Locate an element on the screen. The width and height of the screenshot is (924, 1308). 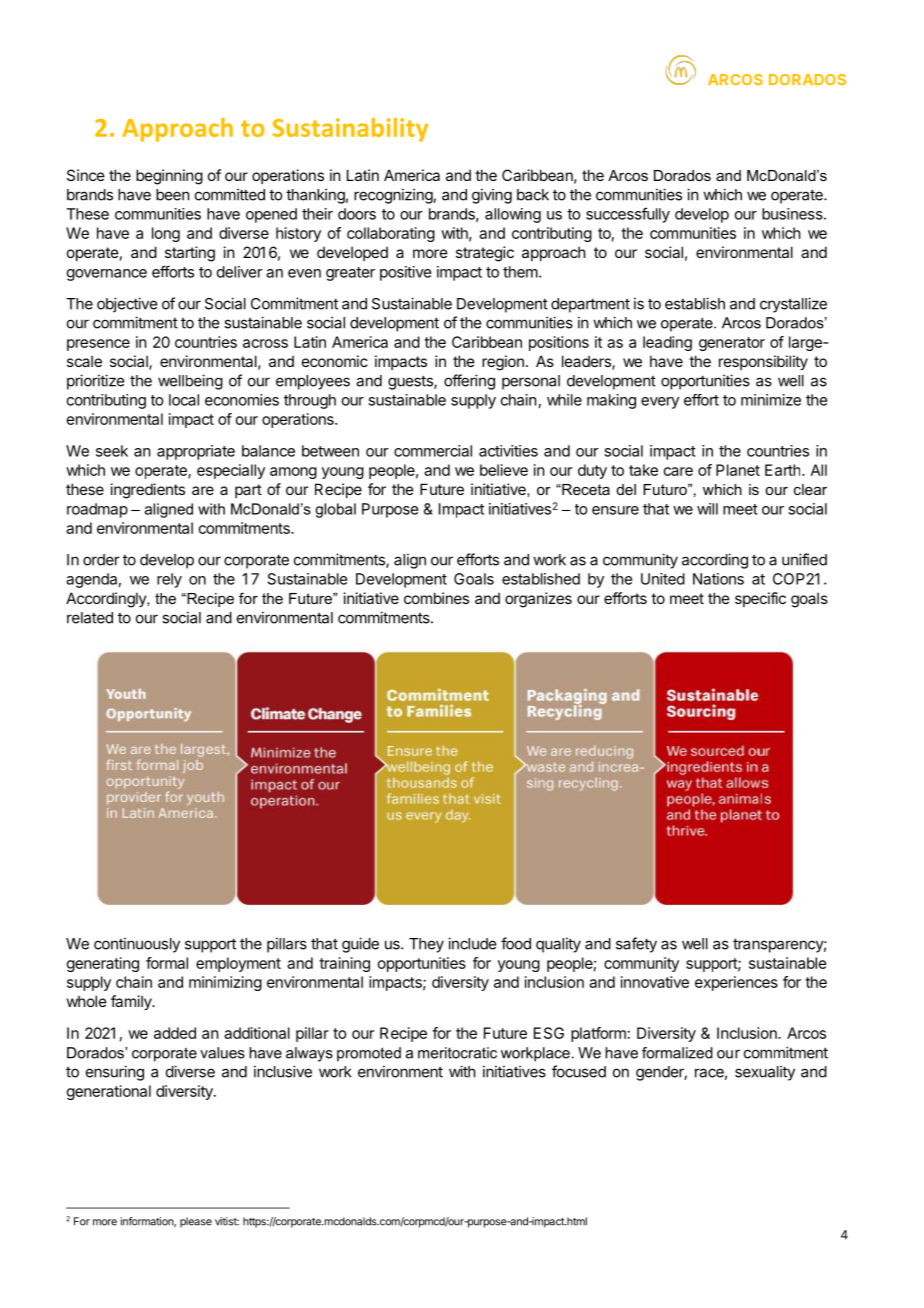
related is located at coordinates (90, 618).
